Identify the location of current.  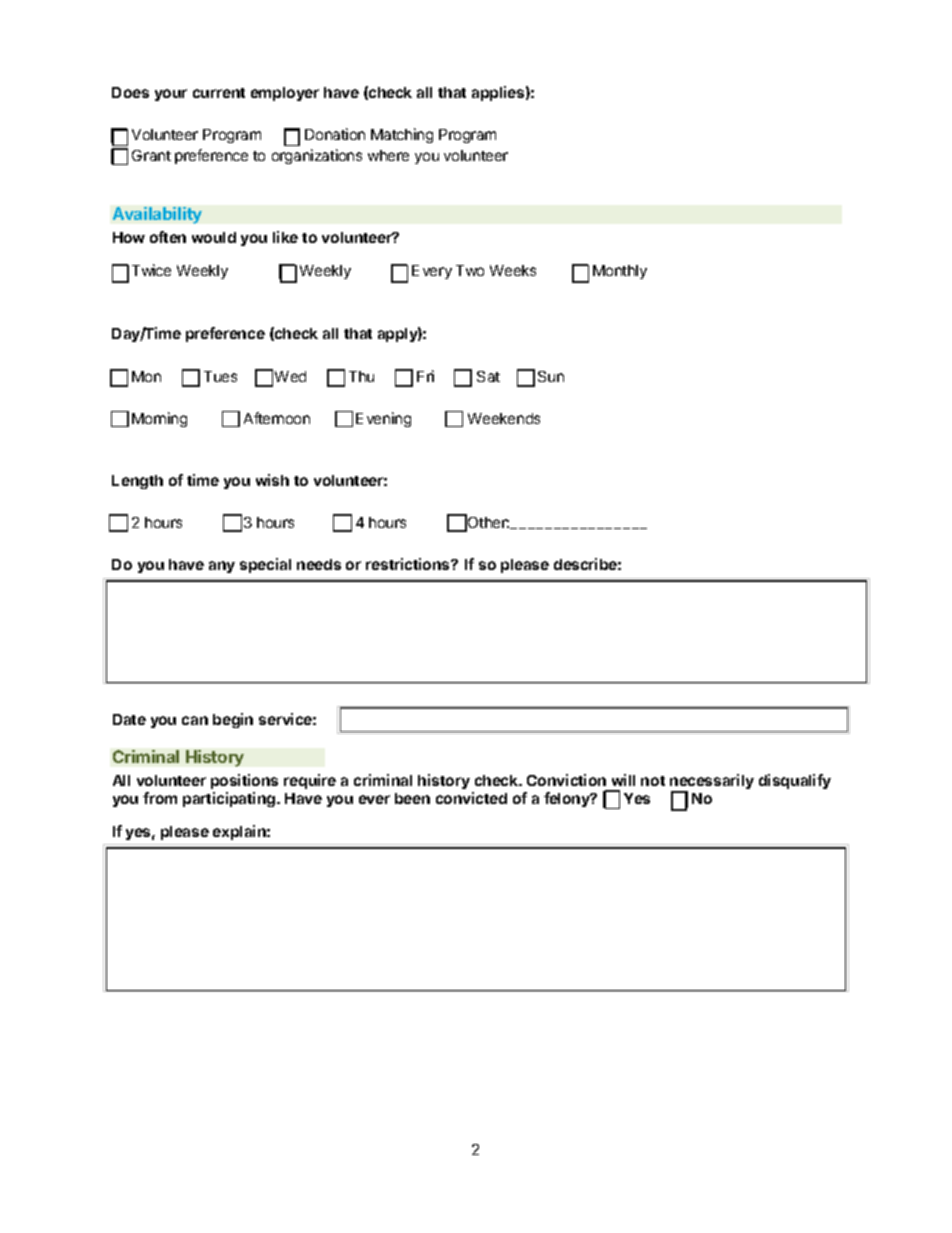
(219, 93).
